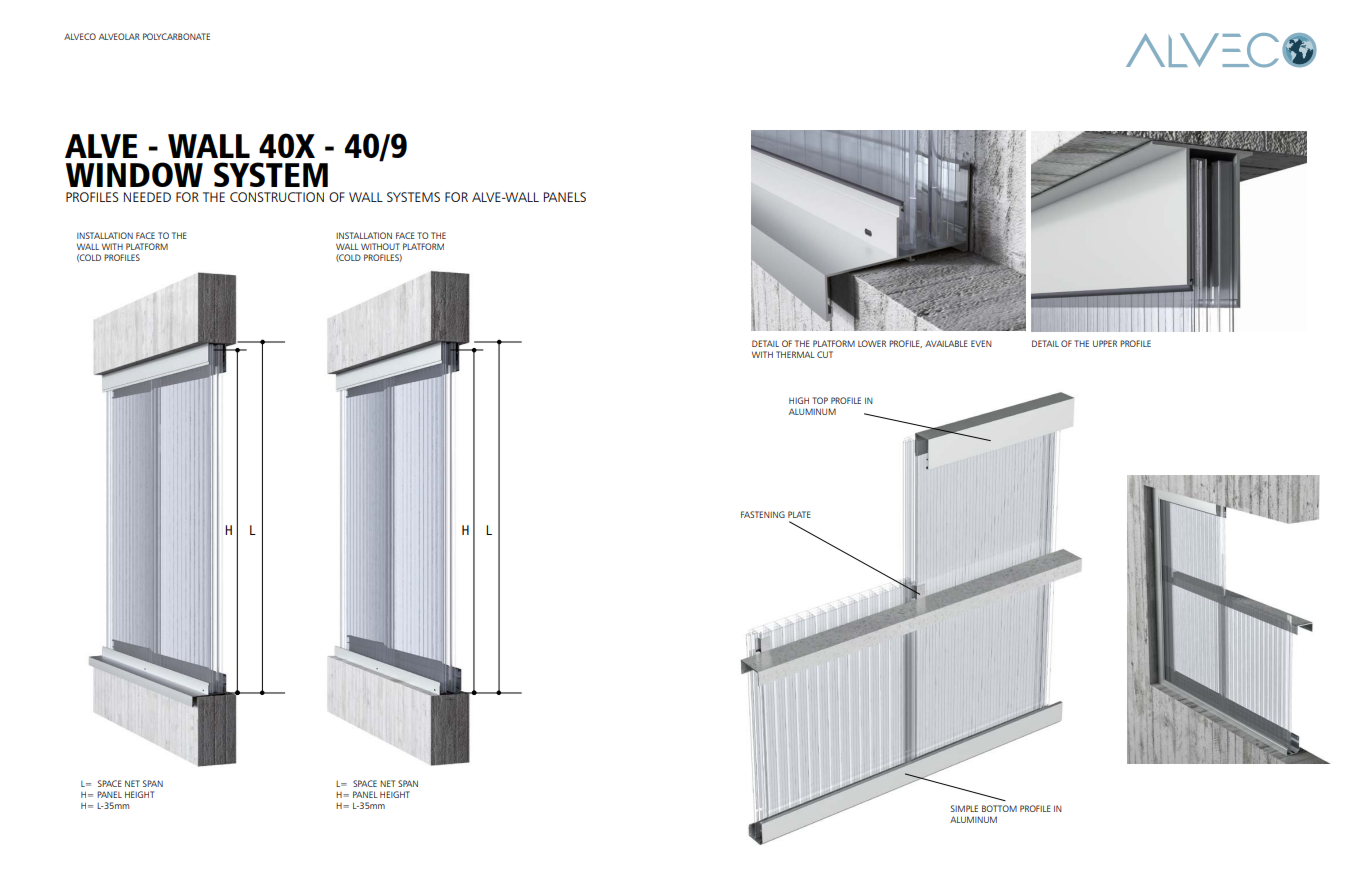 This screenshot has width=1372, height=882. What do you see at coordinates (799, 514) in the screenshot?
I see `PLATE` at bounding box center [799, 514].
